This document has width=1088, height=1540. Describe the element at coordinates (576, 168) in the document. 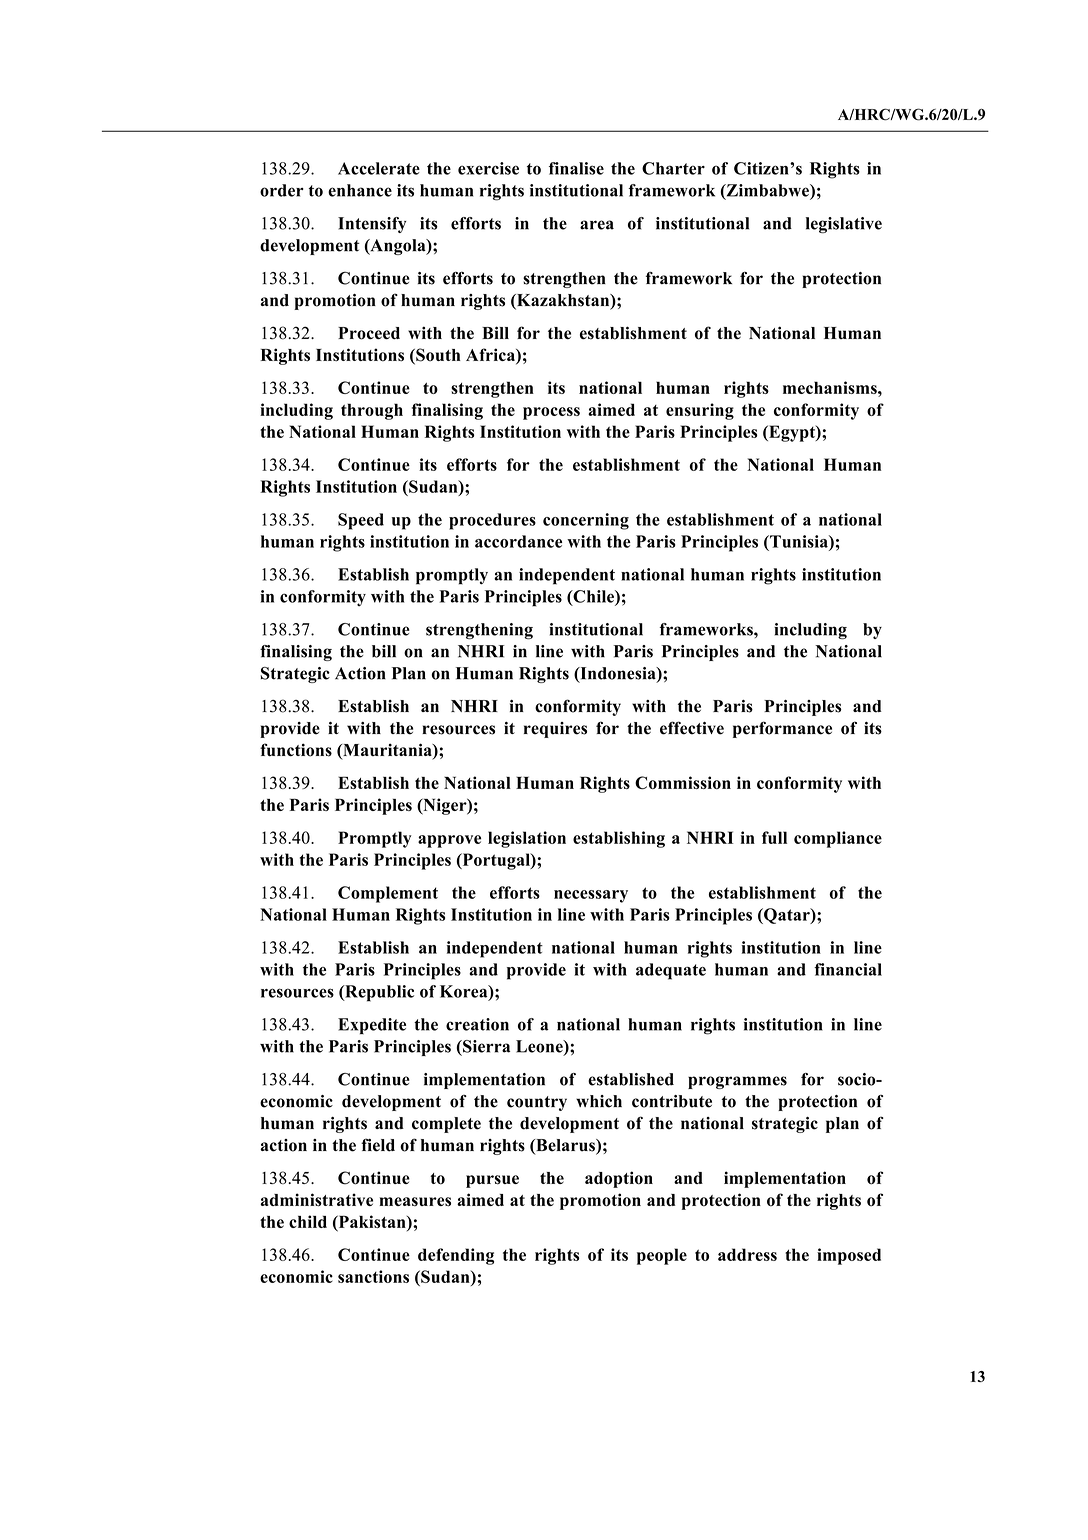

I see `finalise` at that location.
